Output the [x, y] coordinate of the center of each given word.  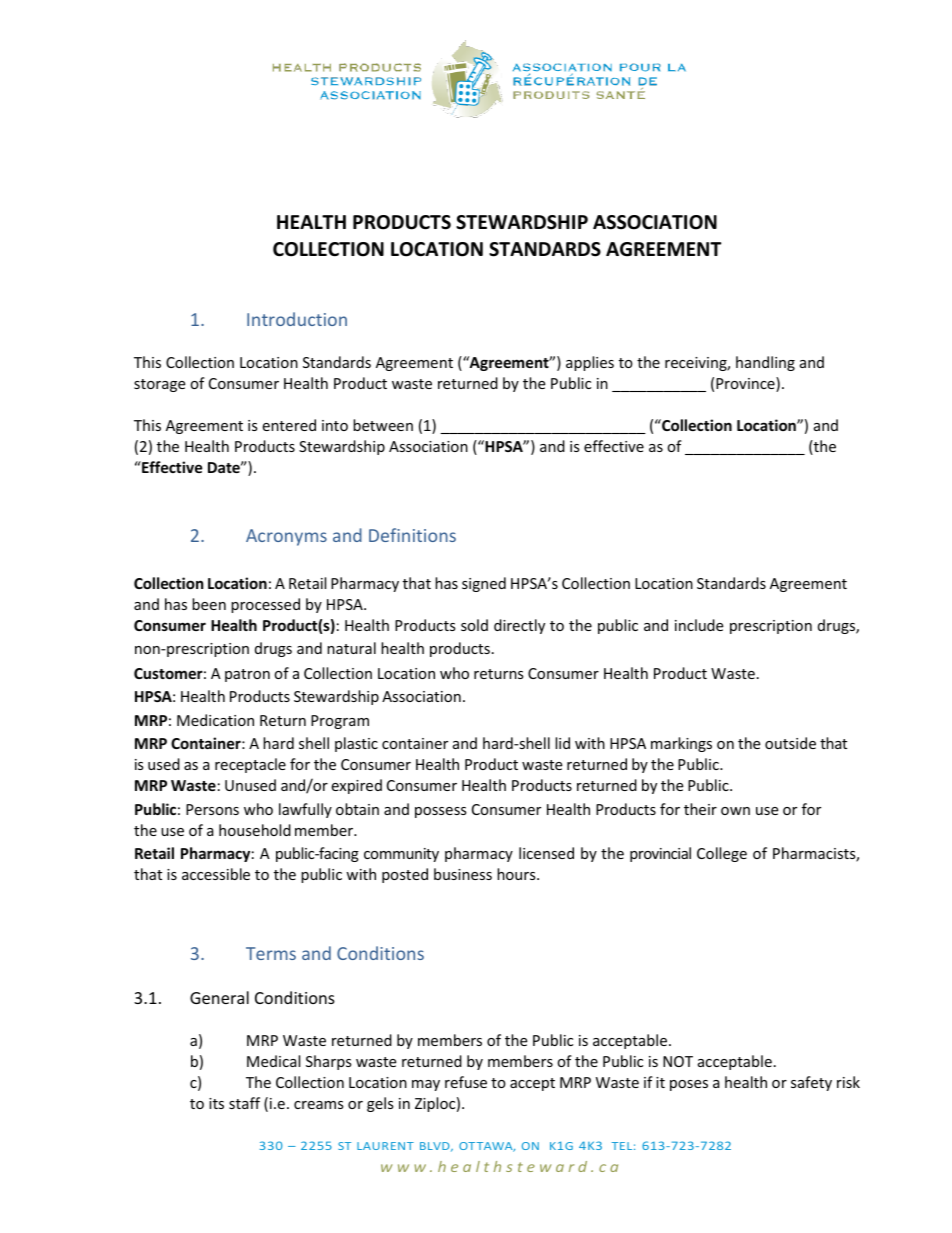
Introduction [297, 319]
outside [790, 743]
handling [765, 363]
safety [811, 1083]
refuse [466, 1082]
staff [244, 1103]
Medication [215, 720]
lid [562, 743]
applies [590, 363]
